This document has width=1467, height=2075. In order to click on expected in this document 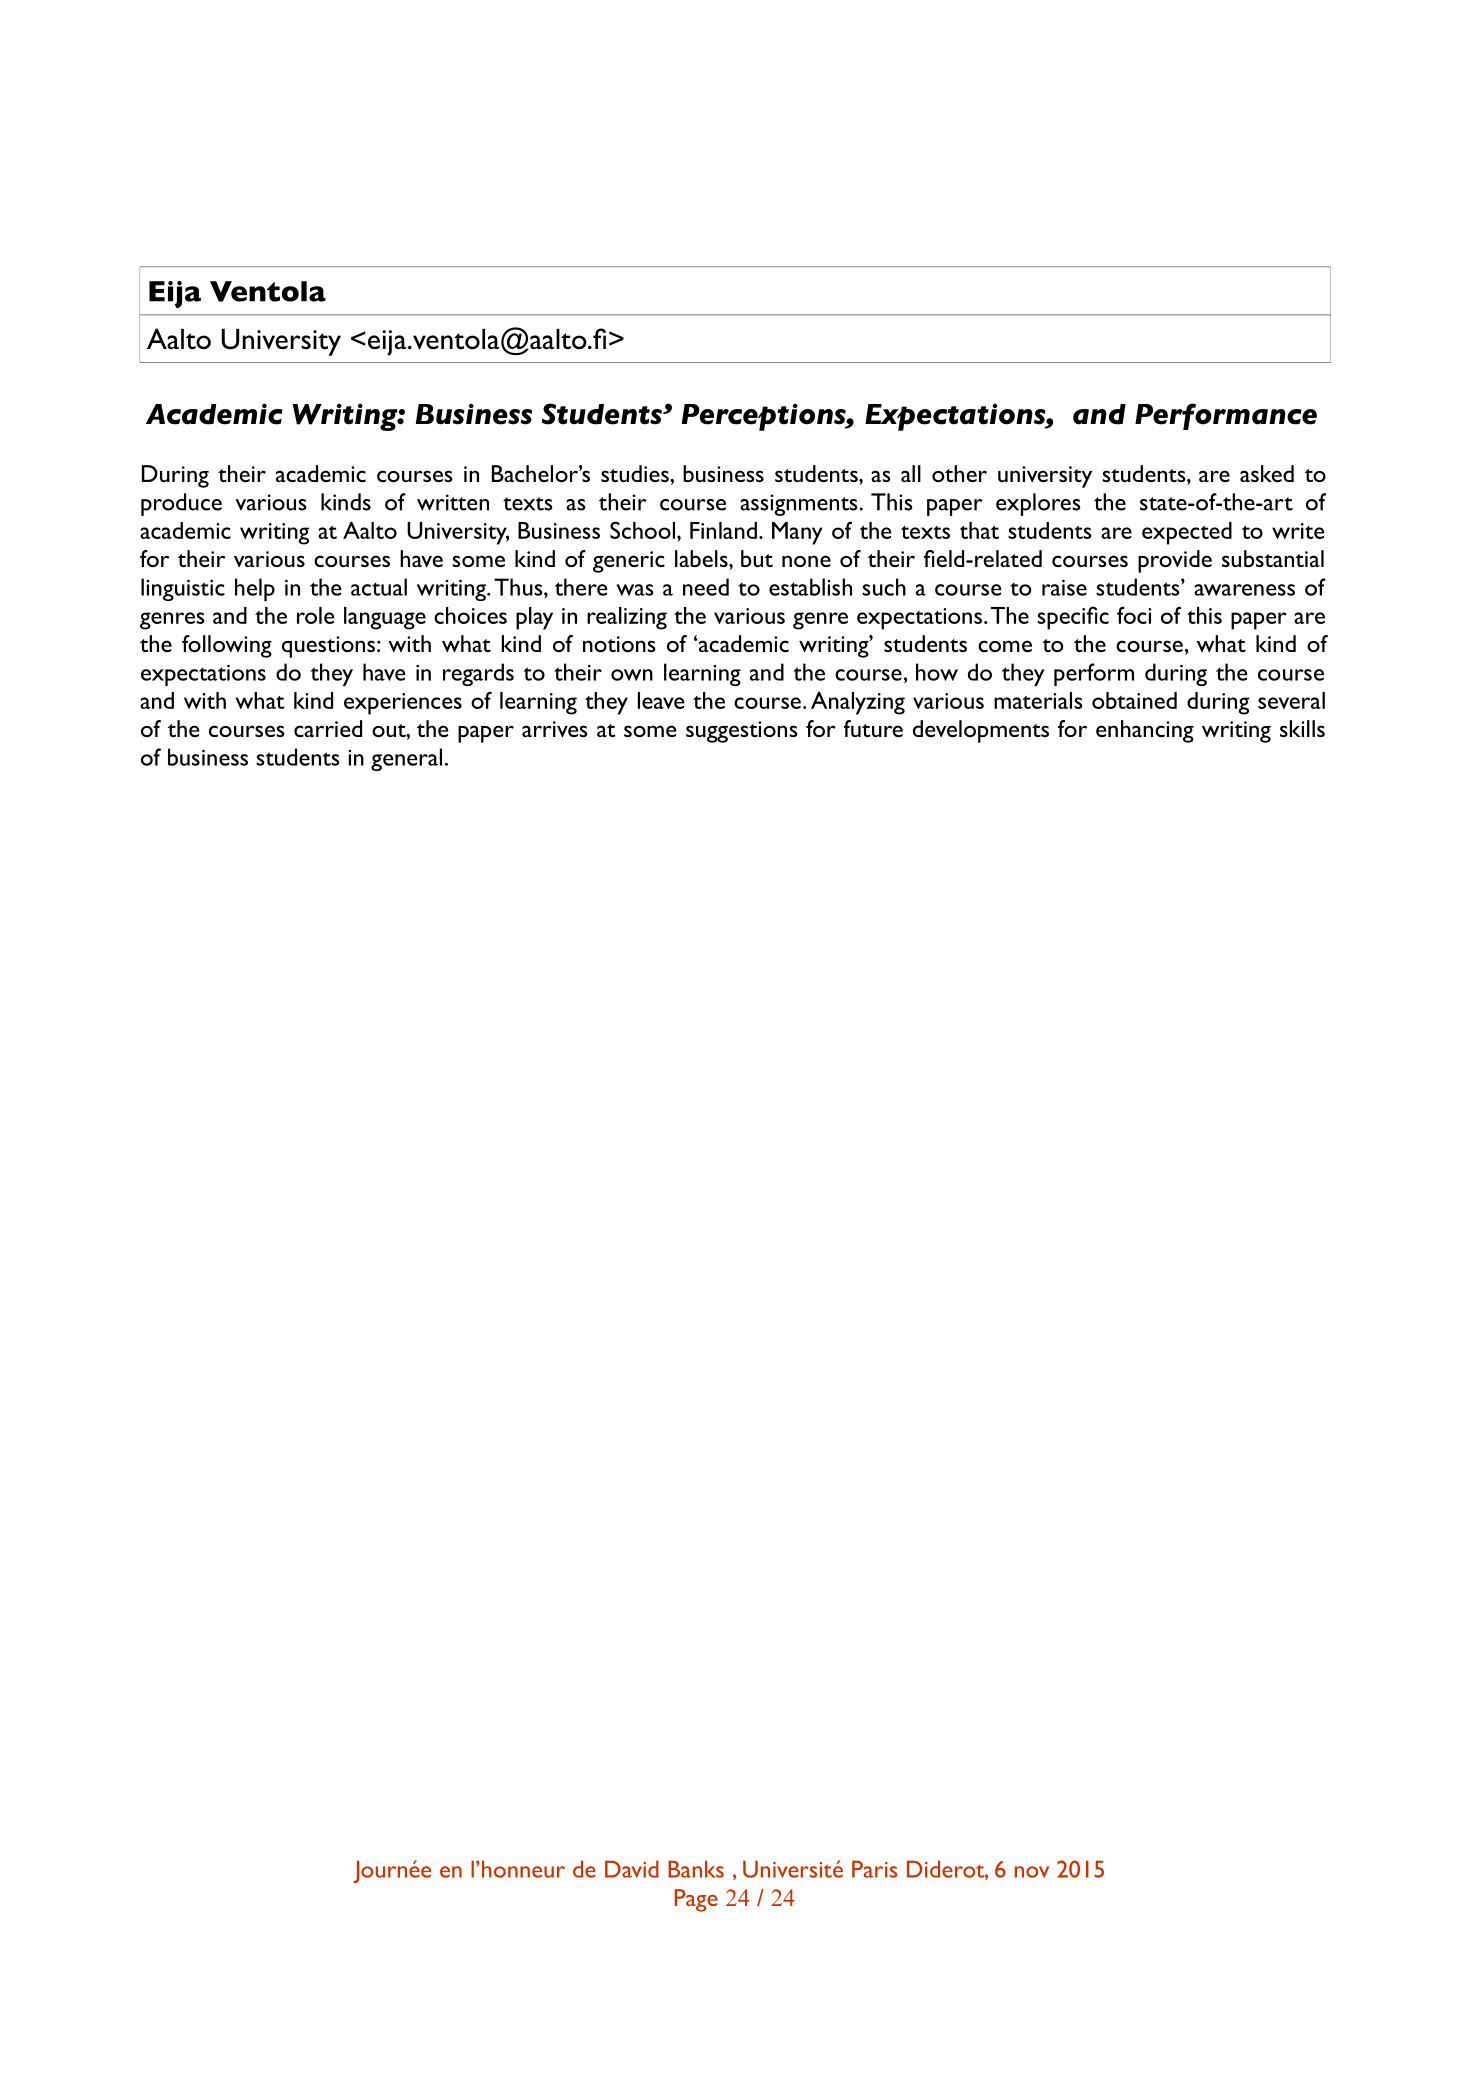, I will do `click(1187, 533)`.
